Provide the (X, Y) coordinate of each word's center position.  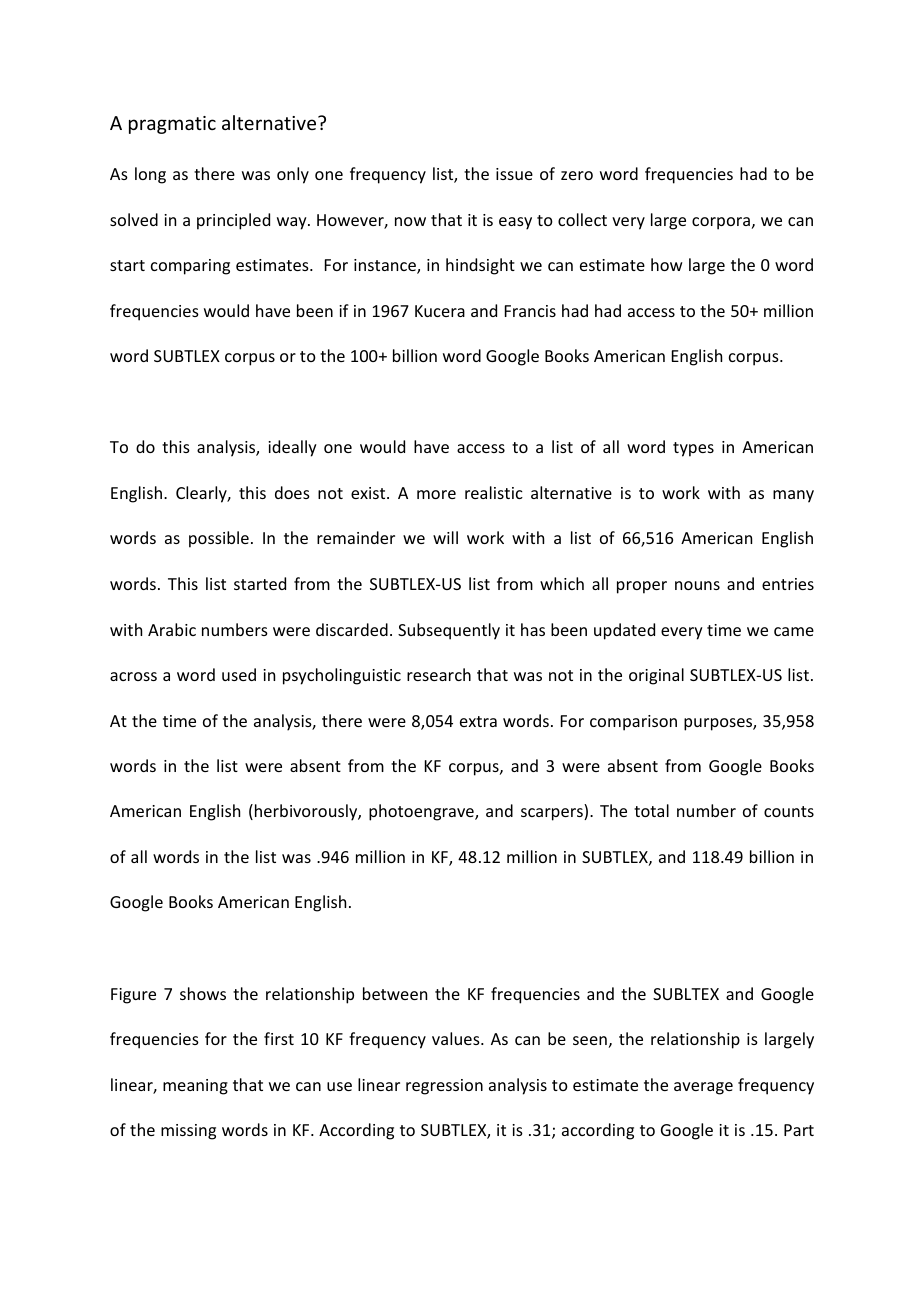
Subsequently (449, 631)
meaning (195, 1087)
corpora (721, 223)
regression (444, 1087)
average (703, 1088)
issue (514, 174)
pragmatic (172, 125)
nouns (697, 585)
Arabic (172, 629)
